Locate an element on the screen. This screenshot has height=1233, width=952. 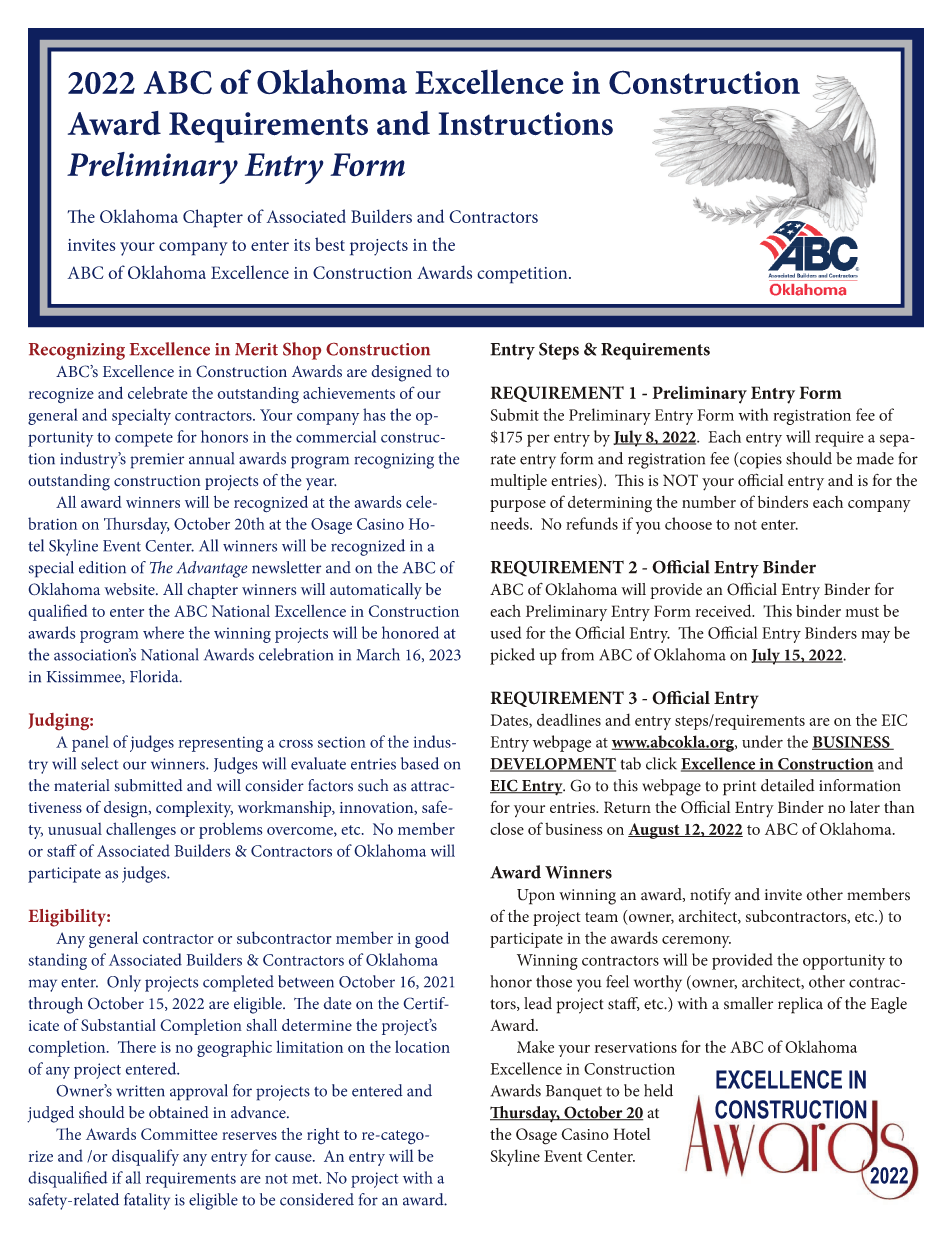
made is located at coordinates (875, 458).
